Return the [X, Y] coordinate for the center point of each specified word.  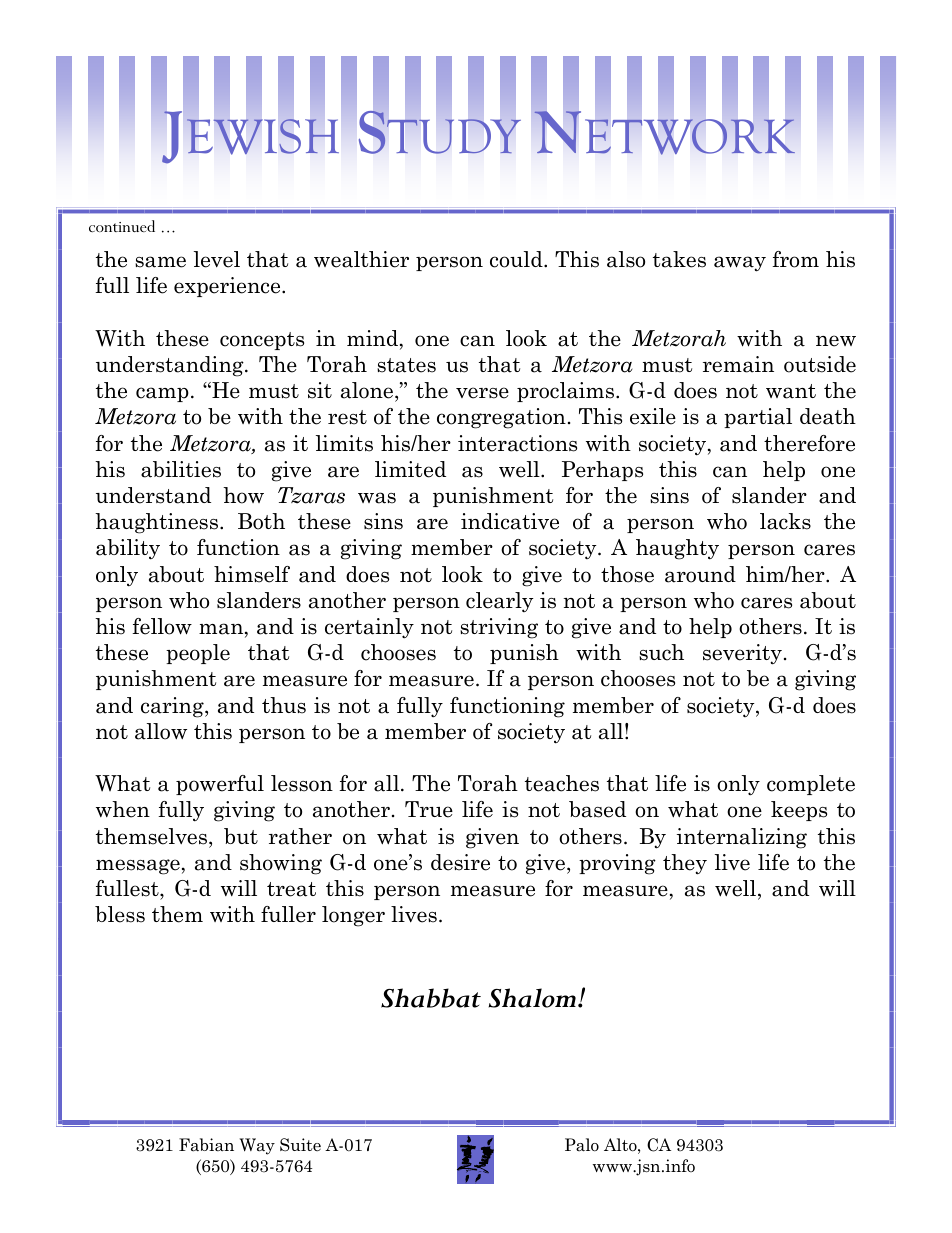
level [217, 259]
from [795, 259]
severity [742, 654]
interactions [517, 443]
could [517, 259]
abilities [181, 469]
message [138, 867]
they [685, 864]
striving [499, 628]
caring [173, 707]
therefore [809, 443]
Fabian [206, 1145]
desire [460, 862]
